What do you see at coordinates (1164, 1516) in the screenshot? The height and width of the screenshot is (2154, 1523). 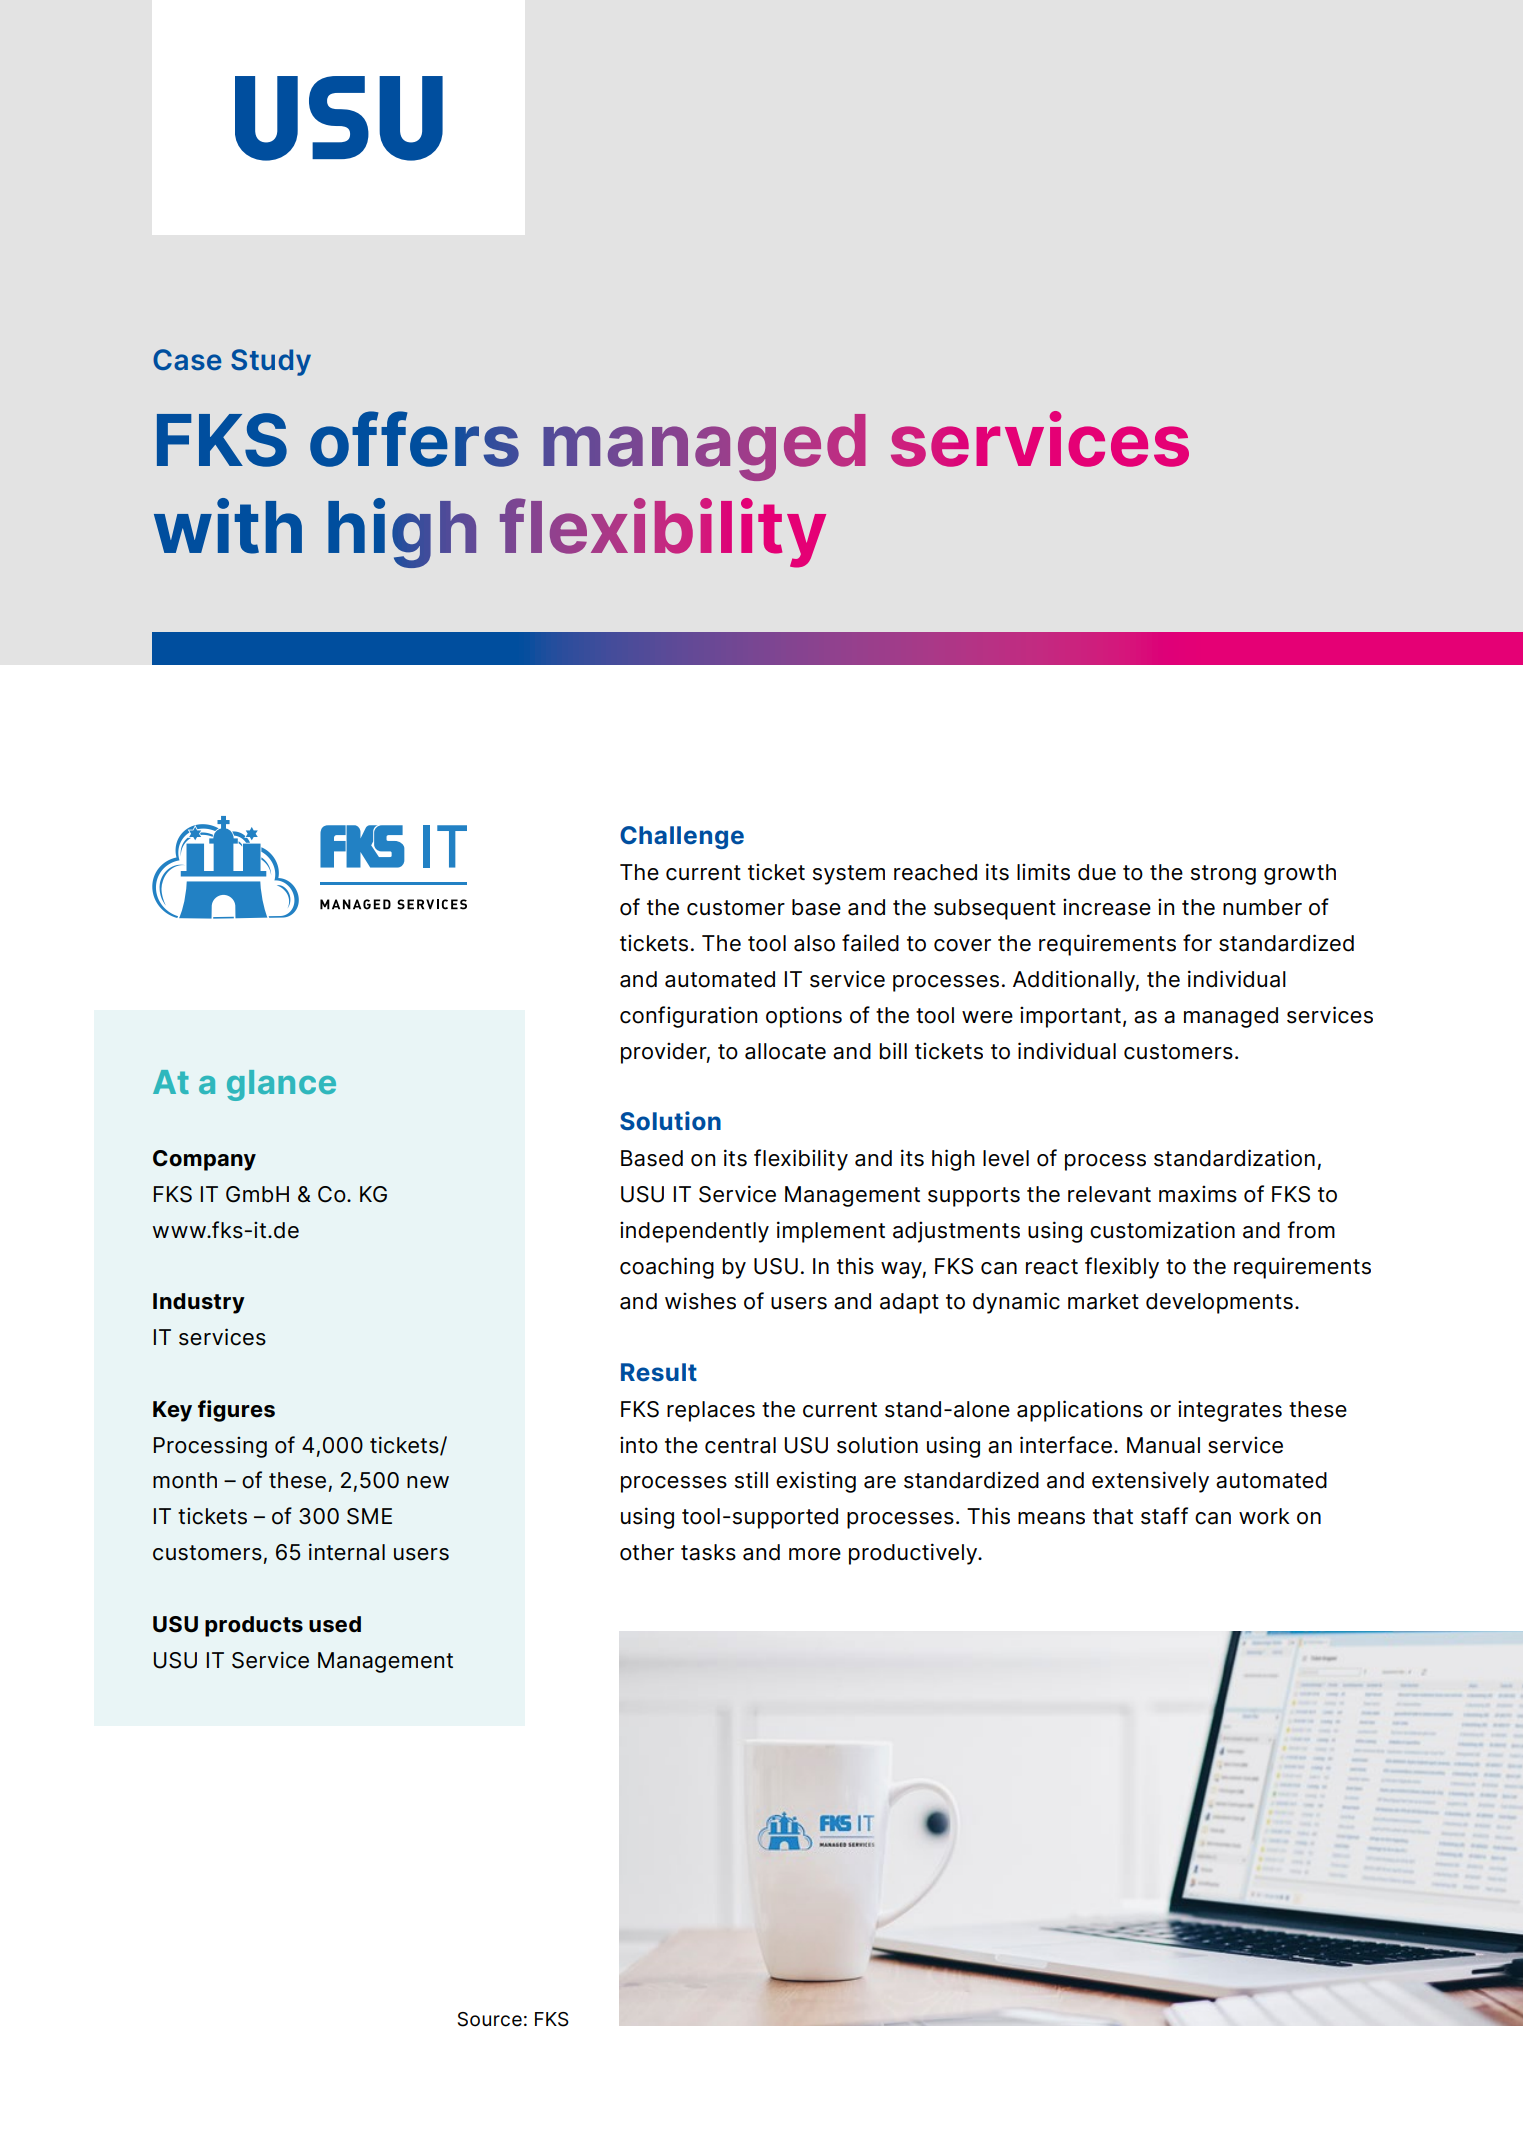 I see `staff` at bounding box center [1164, 1516].
